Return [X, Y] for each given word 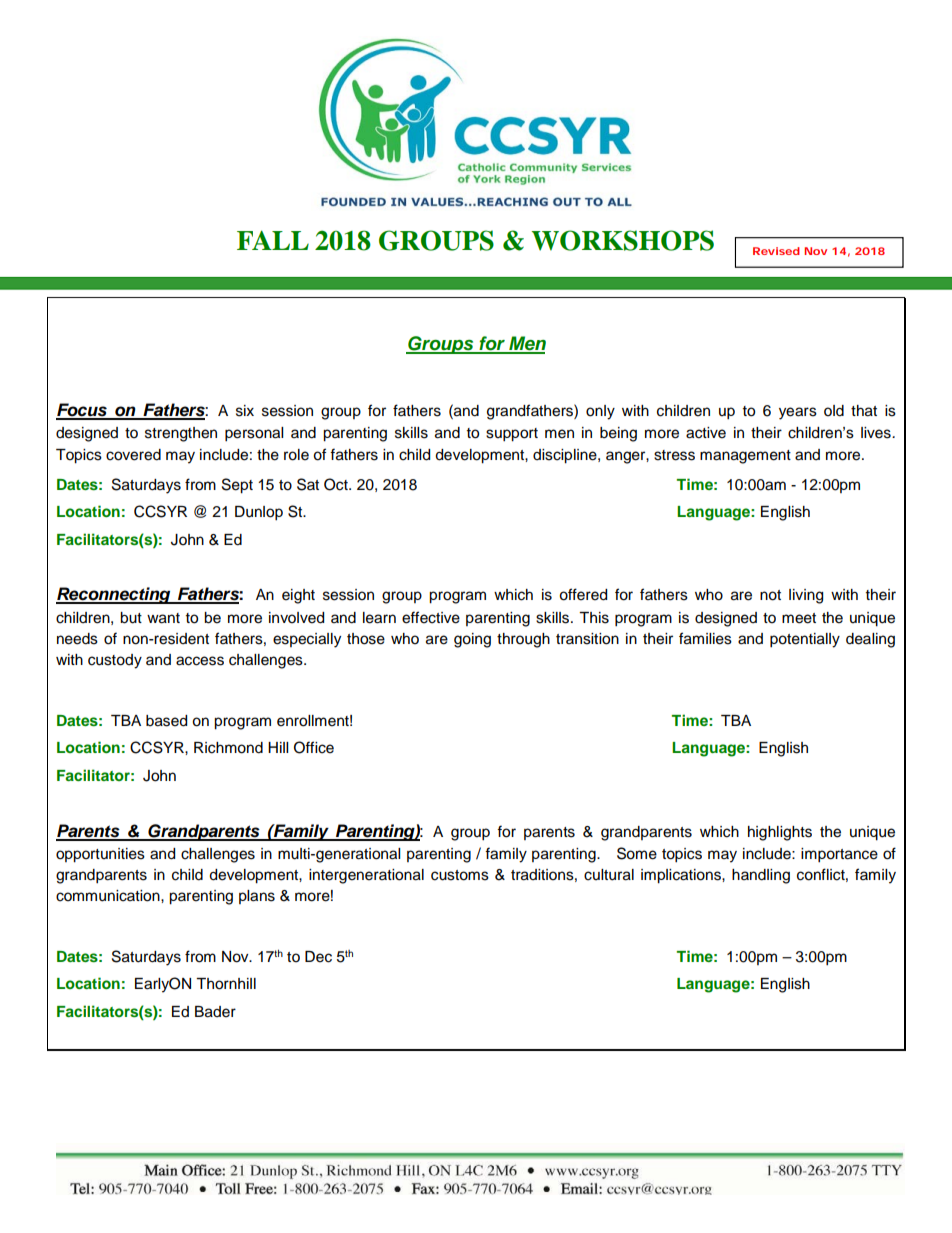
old [834, 411]
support [512, 435]
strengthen [181, 434]
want [163, 618]
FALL [273, 240]
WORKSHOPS [622, 240]
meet [799, 618]
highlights [780, 833]
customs [460, 875]
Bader [215, 1012]
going [472, 640]
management [745, 457]
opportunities [100, 855]
